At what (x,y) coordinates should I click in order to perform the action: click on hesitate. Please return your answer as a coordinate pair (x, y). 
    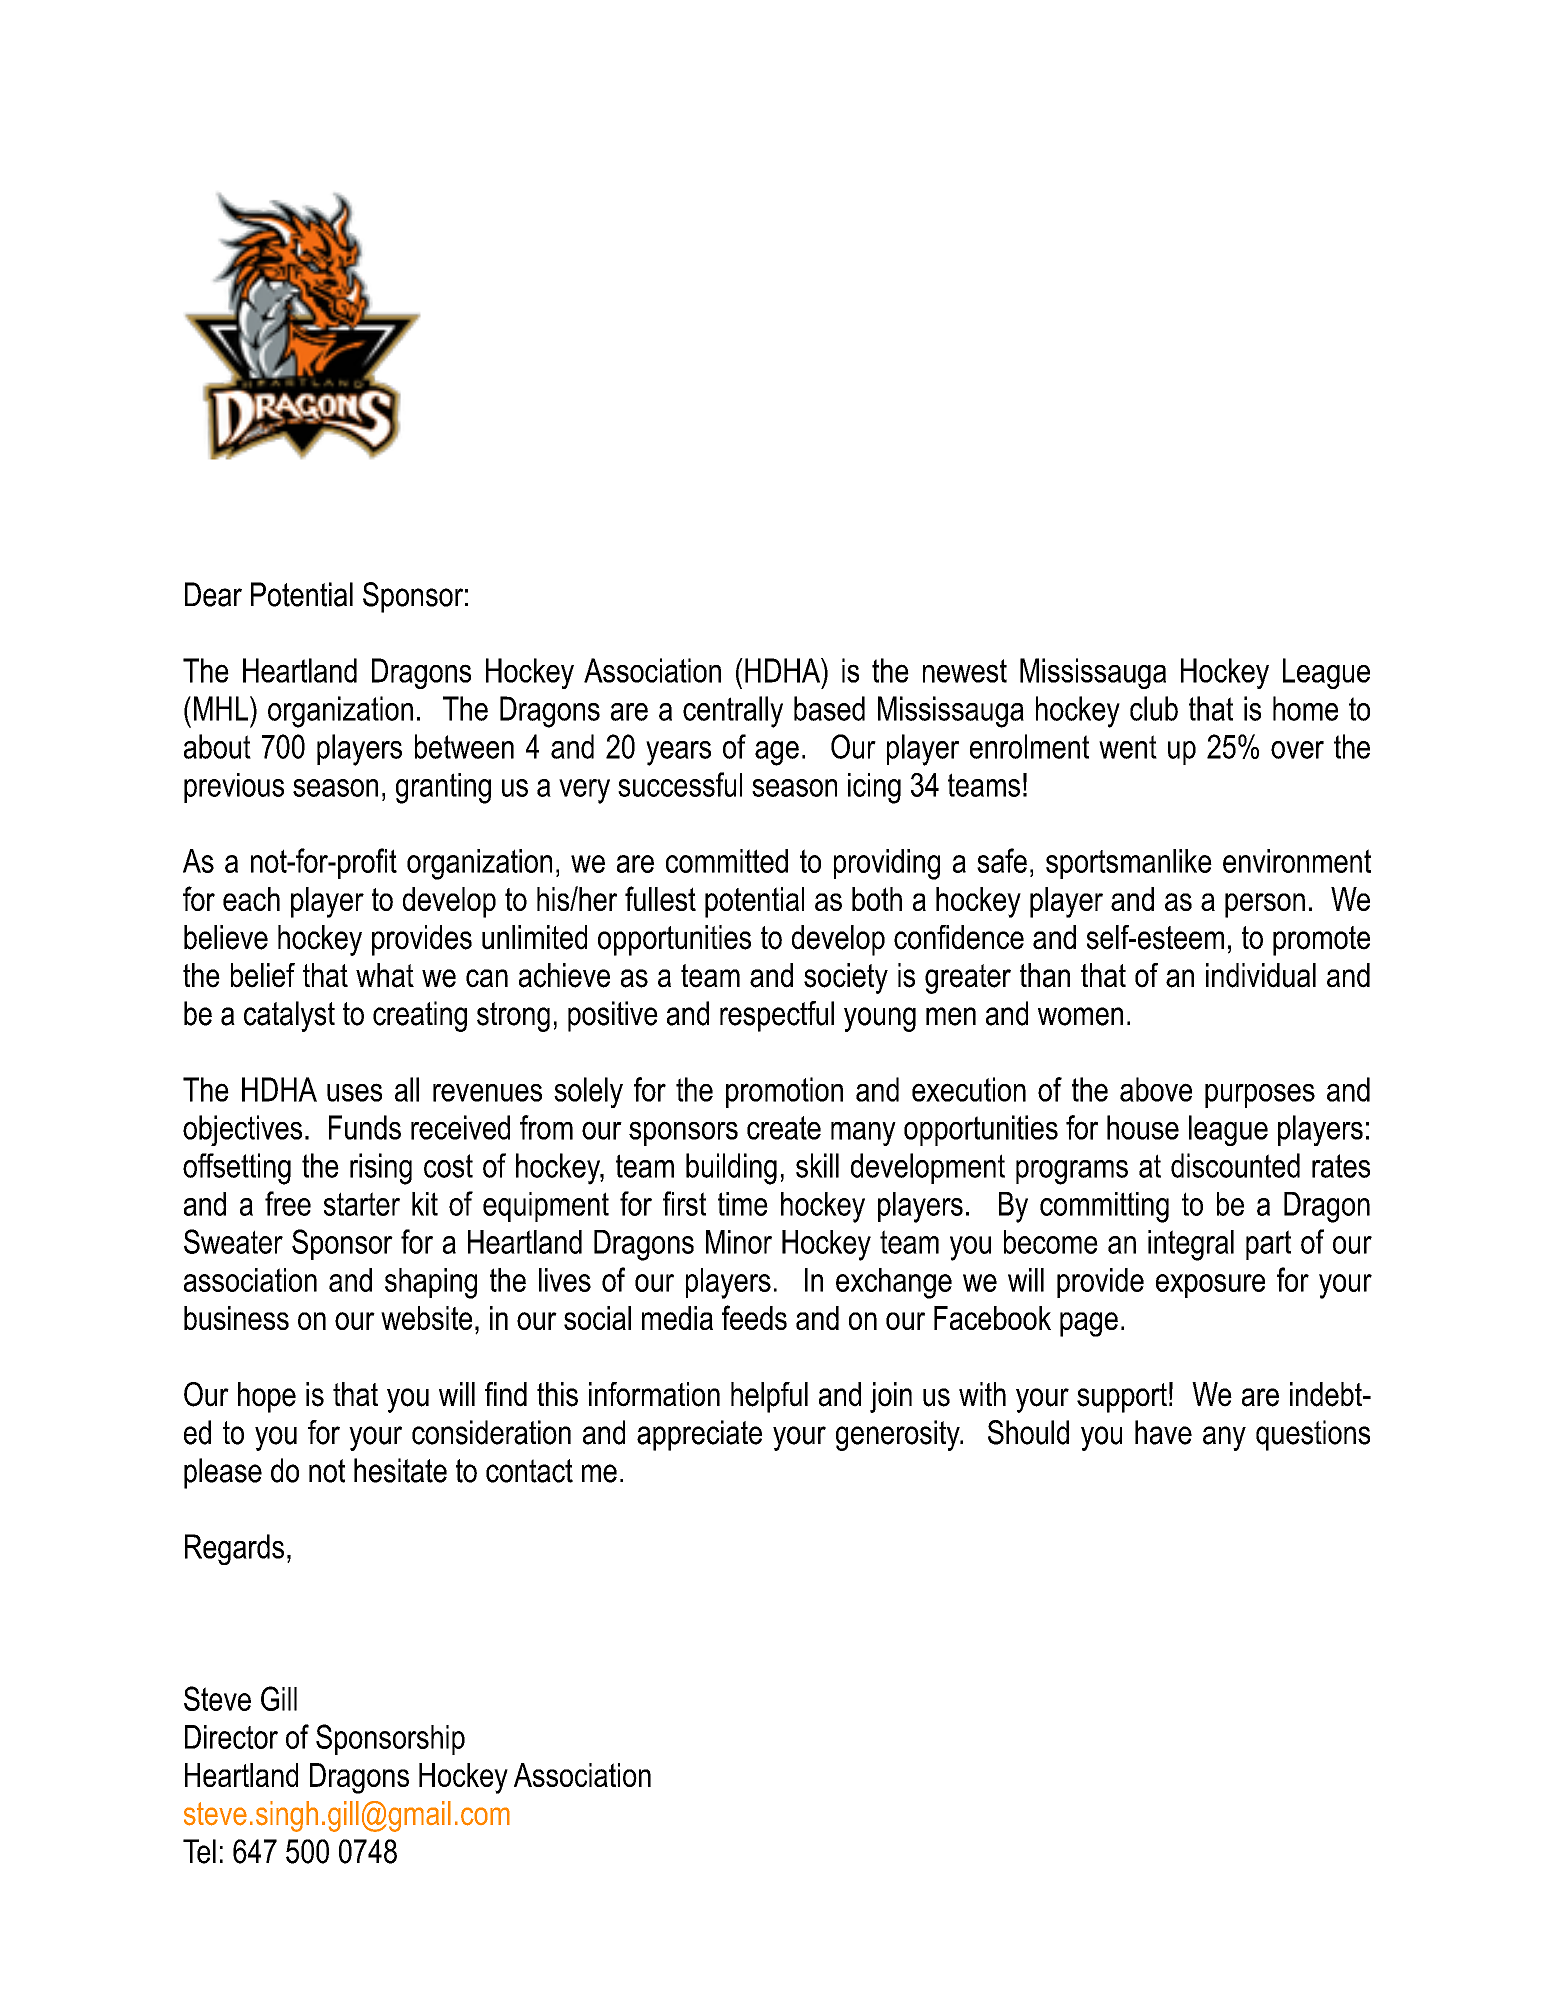
    Looking at the image, I should click on (400, 1470).
